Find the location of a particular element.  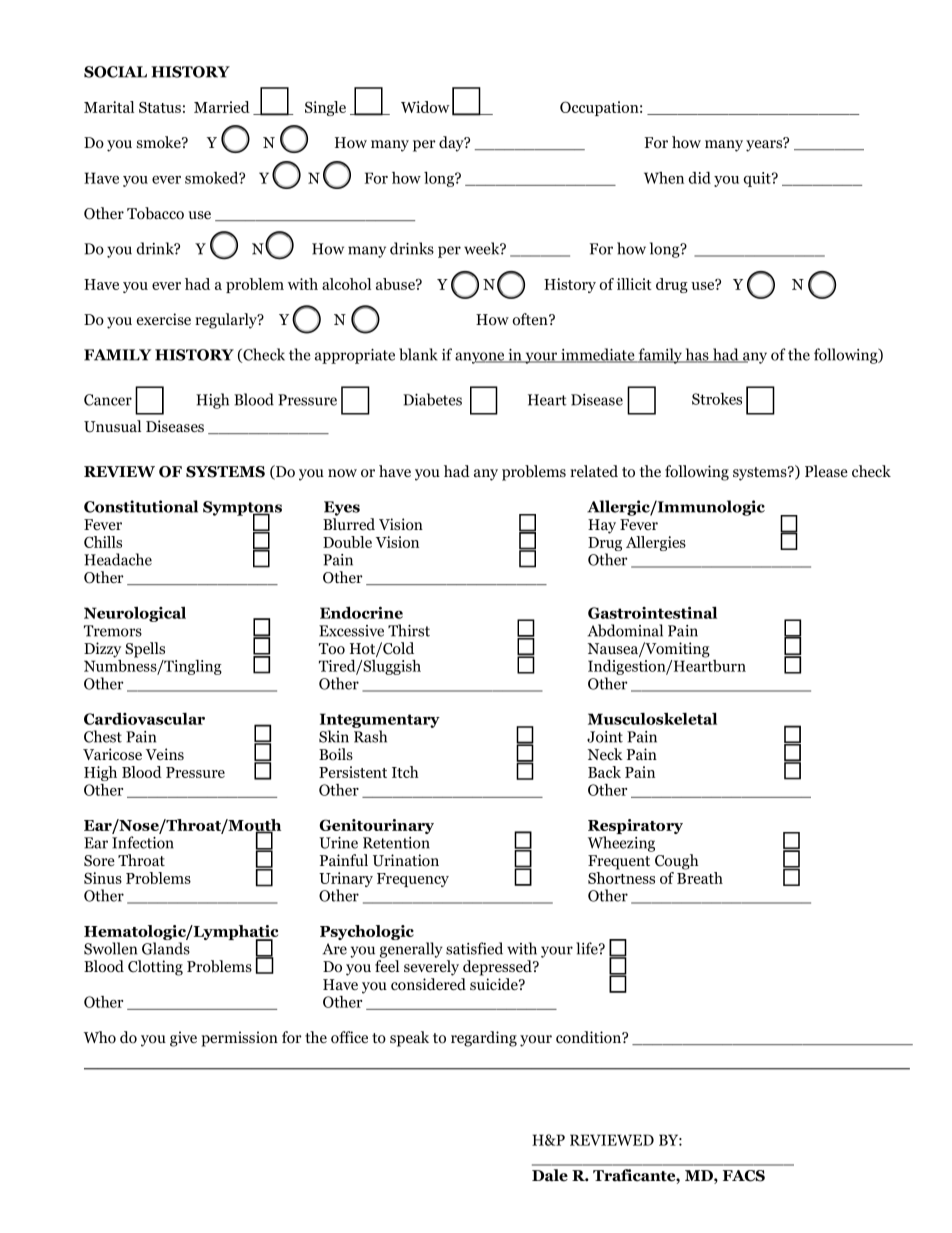

give is located at coordinates (183, 1039).
